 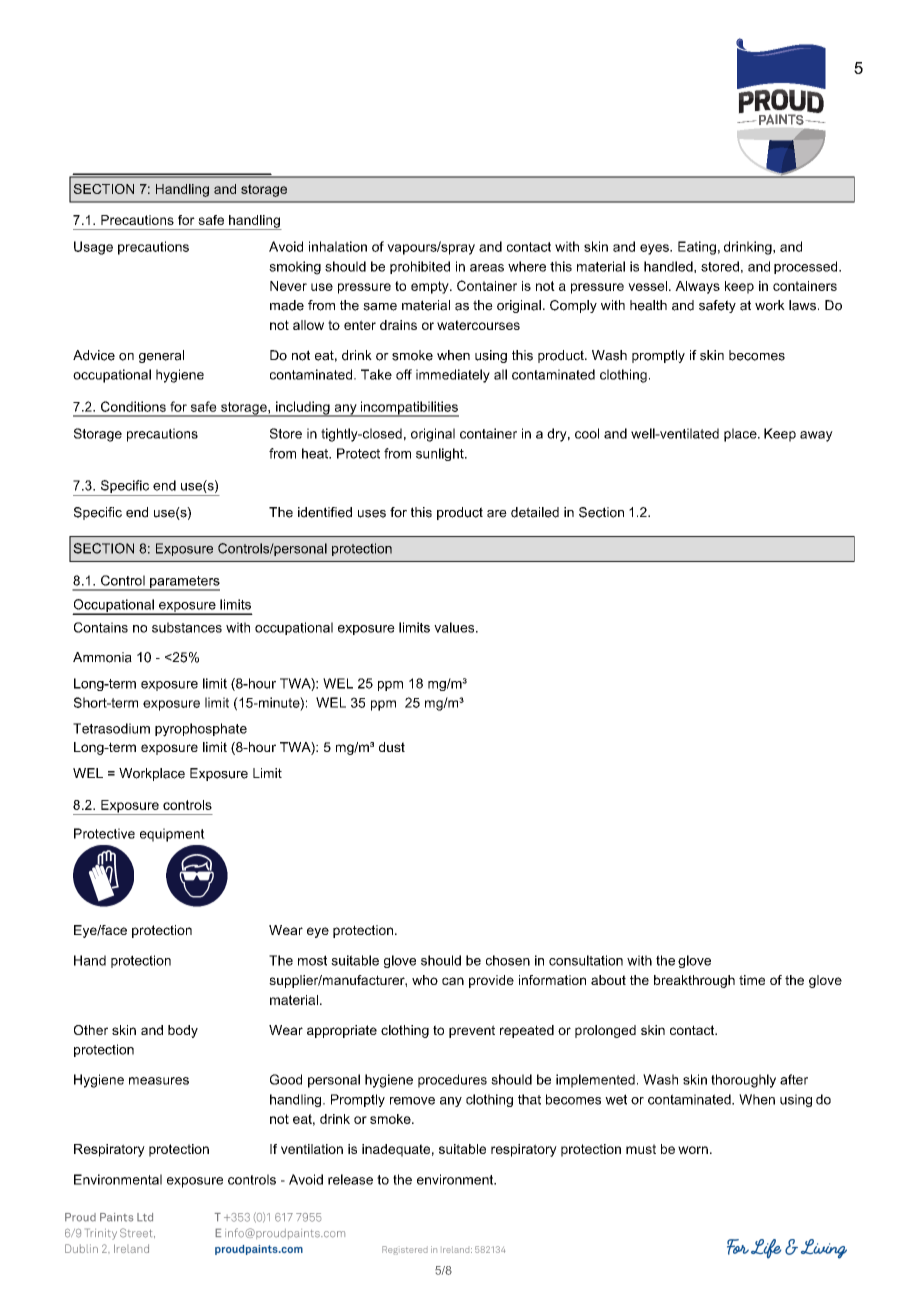 I want to click on Usage, so click(x=93, y=248).
